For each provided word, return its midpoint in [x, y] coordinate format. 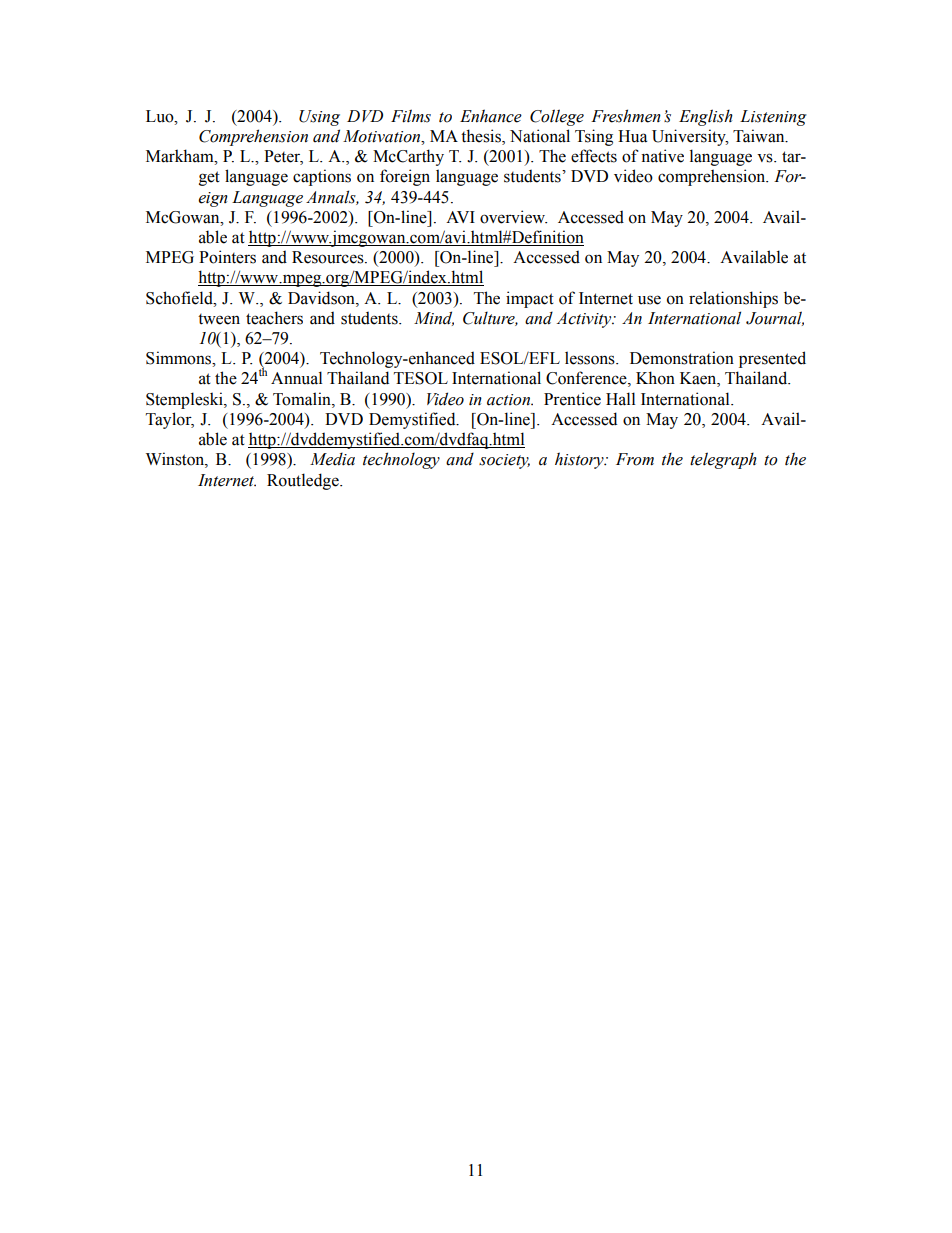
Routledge [304, 481]
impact [530, 299]
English [706, 117]
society [504, 461]
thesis [482, 137]
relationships [733, 299]
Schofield [180, 298]
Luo [161, 116]
